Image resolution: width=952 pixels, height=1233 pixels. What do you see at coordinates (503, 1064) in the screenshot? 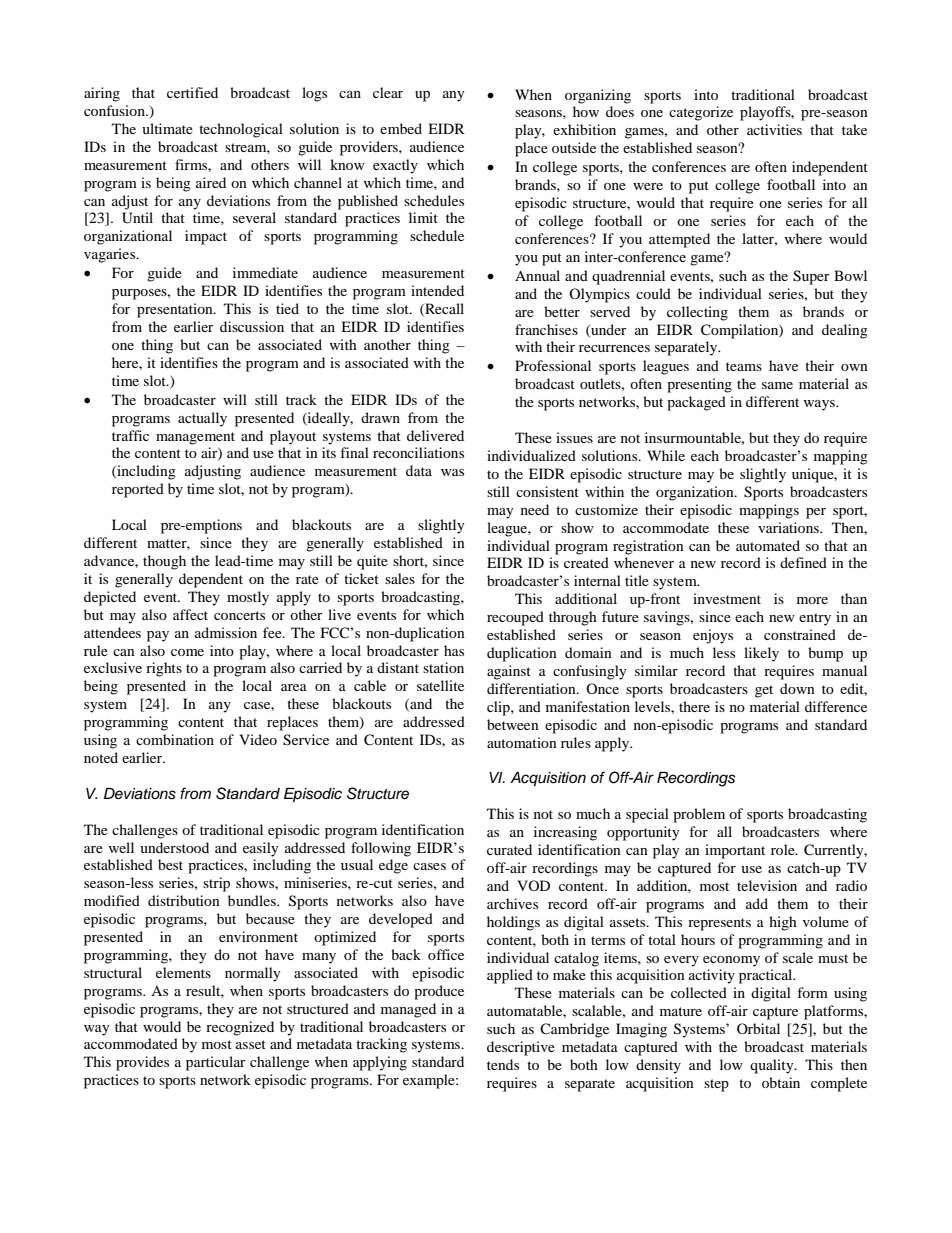
I see `tends` at bounding box center [503, 1064].
